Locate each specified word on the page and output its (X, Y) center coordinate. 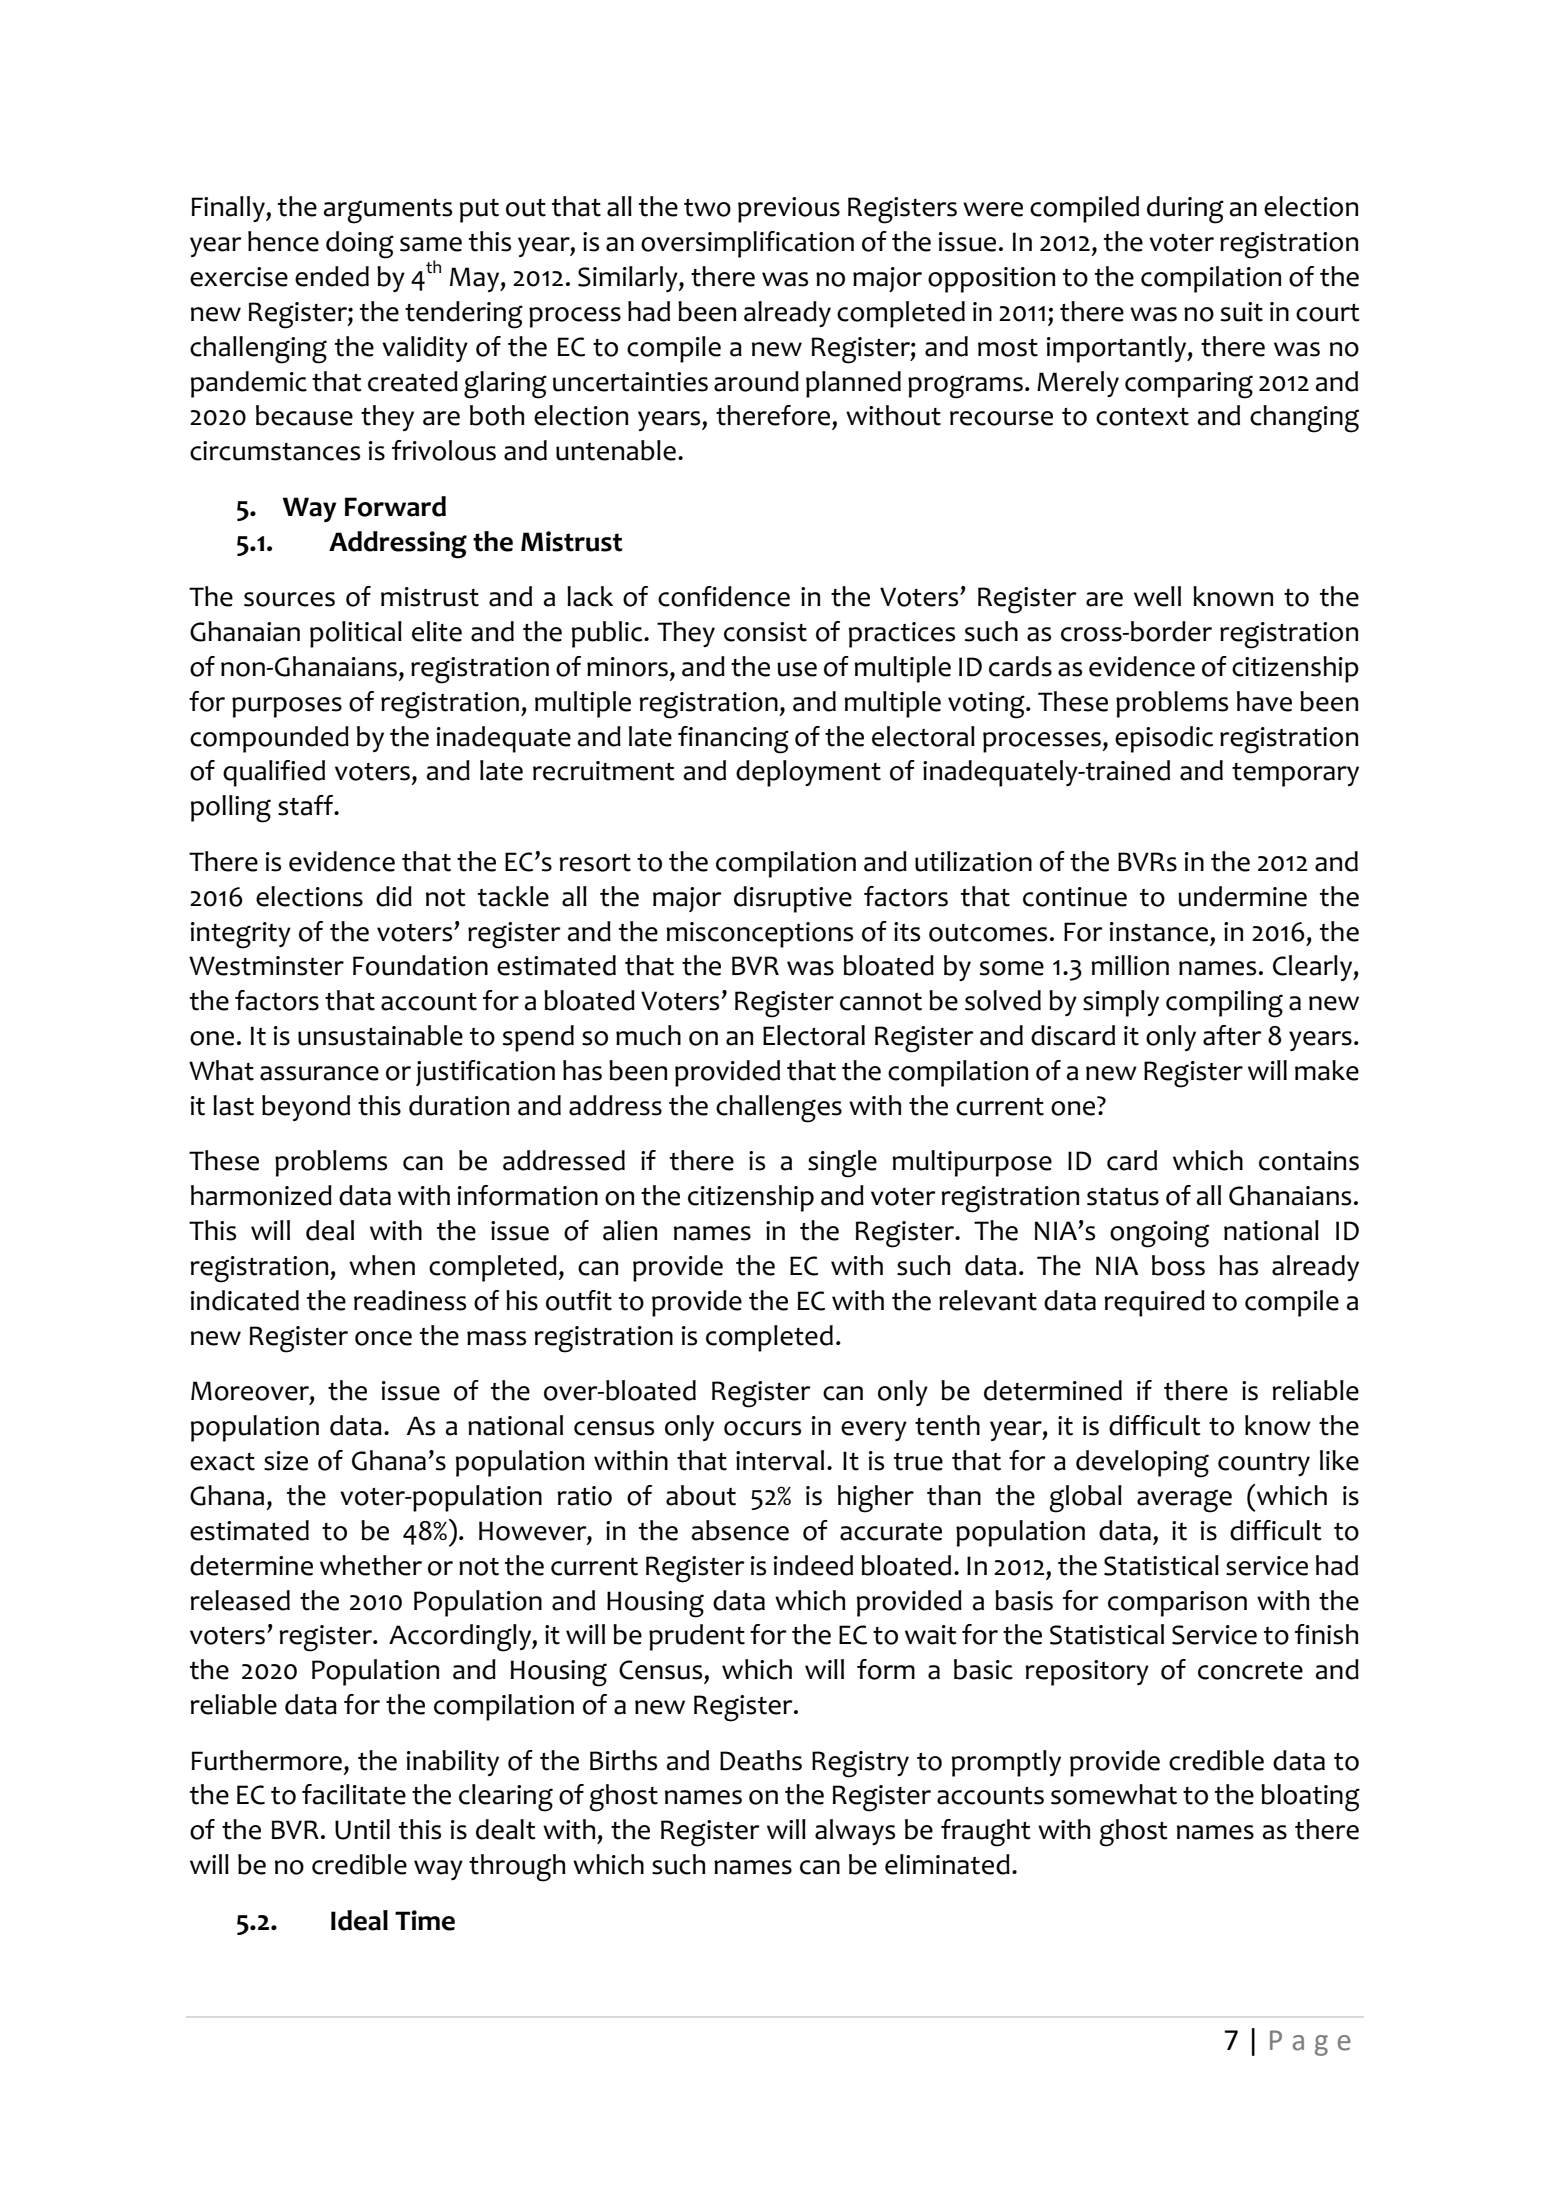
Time (425, 1920)
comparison (1177, 1604)
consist (765, 632)
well (1157, 596)
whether (371, 1565)
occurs (762, 1428)
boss (1178, 1265)
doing (360, 245)
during (1185, 210)
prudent (697, 1637)
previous (789, 210)
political (356, 634)
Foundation (420, 965)
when (382, 1265)
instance (1159, 932)
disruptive (793, 899)
